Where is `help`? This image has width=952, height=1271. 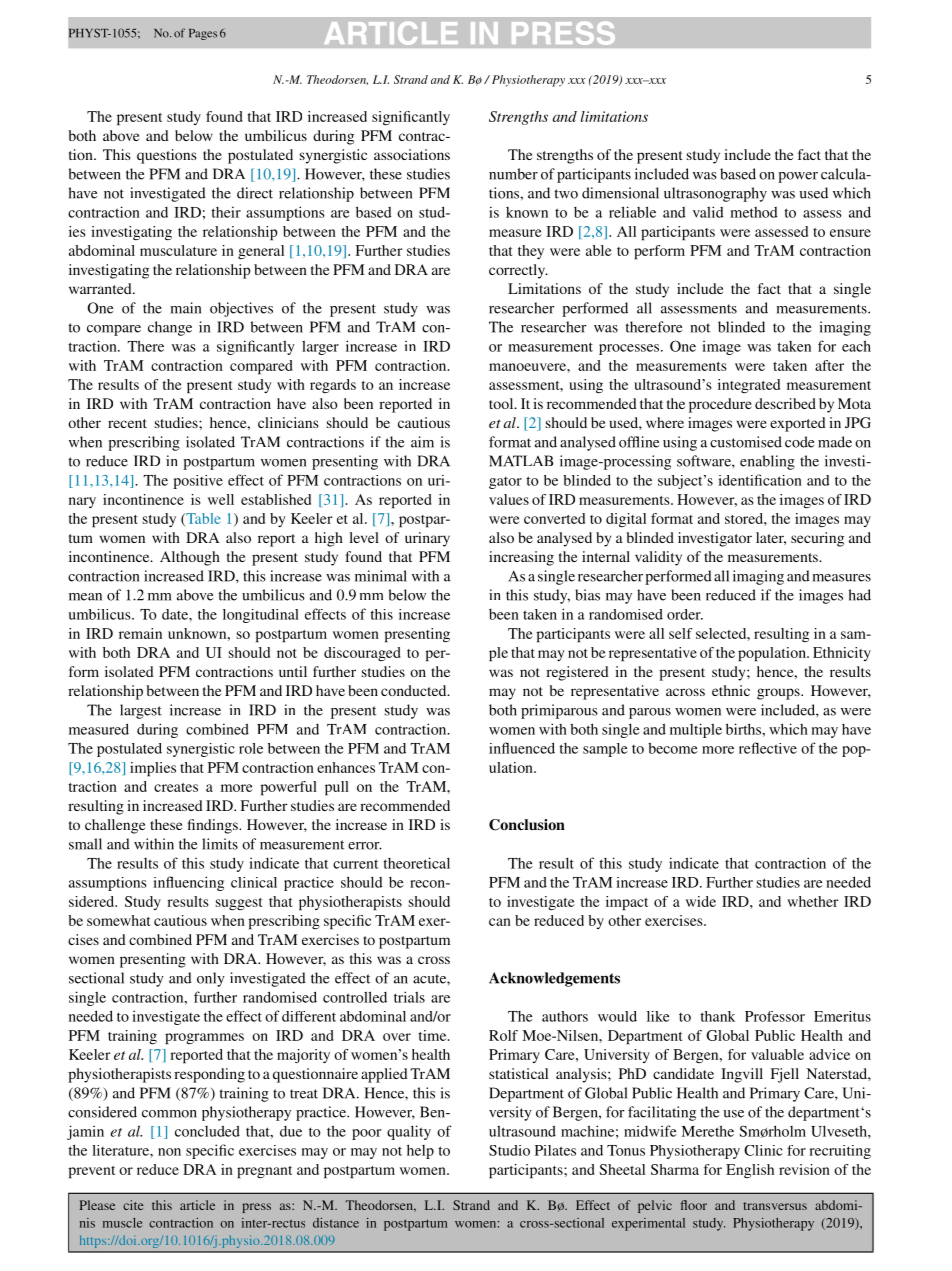
help is located at coordinates (420, 1151).
